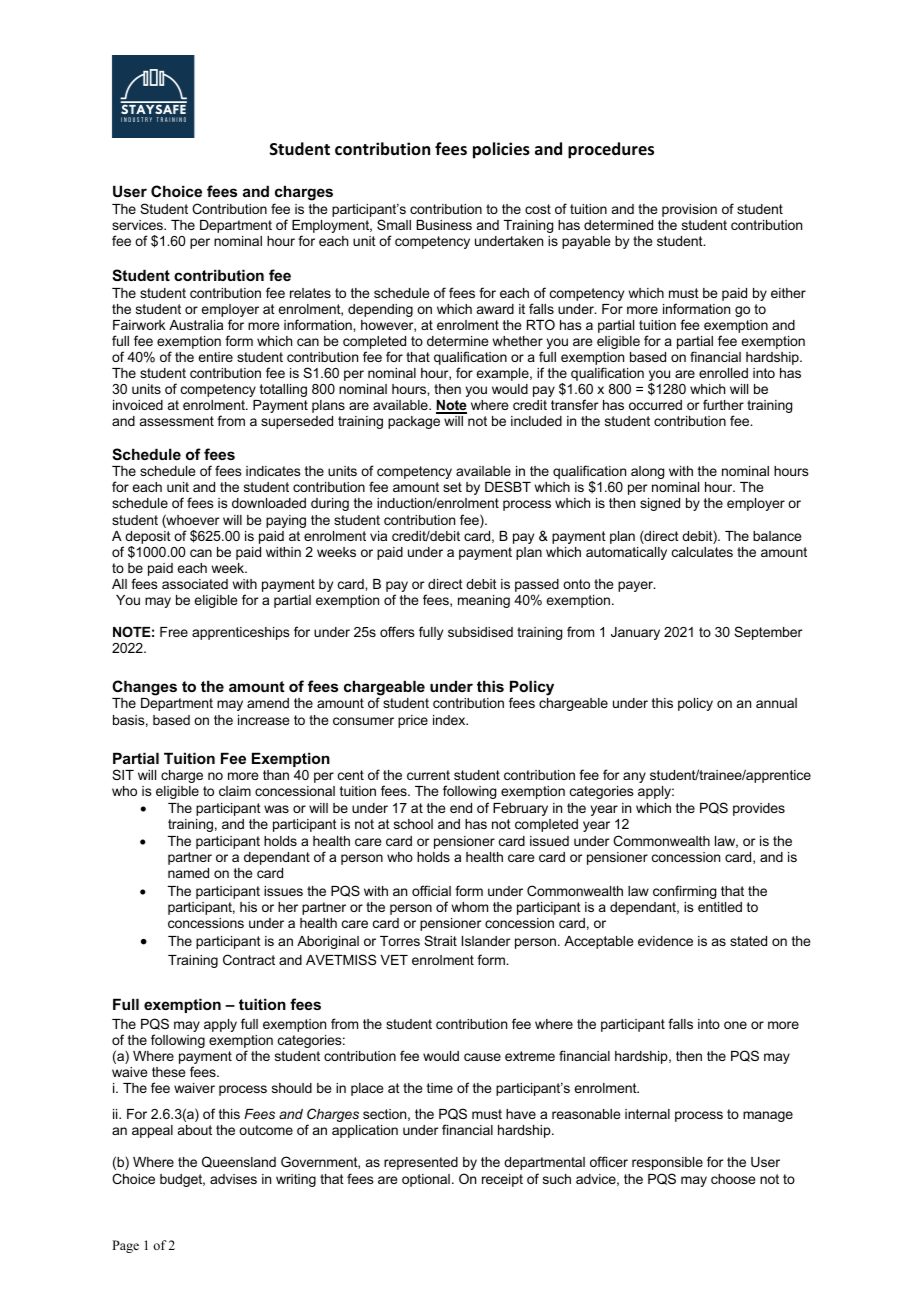 The height and width of the image is (1308, 924). What do you see at coordinates (444, 225) in the image?
I see `Business` at bounding box center [444, 225].
